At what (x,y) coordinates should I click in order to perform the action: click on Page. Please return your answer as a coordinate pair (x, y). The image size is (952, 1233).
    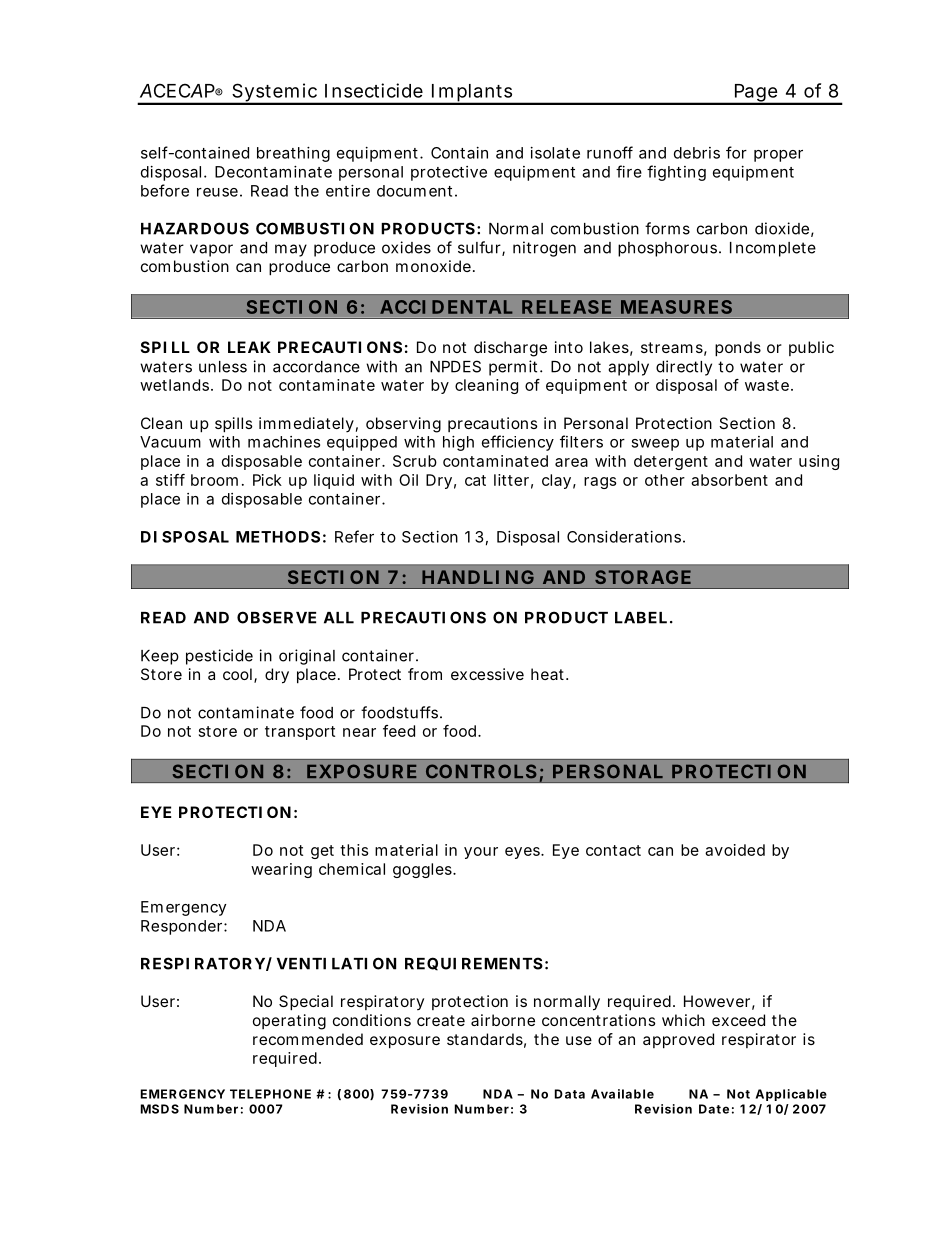
    Looking at the image, I should click on (757, 94).
